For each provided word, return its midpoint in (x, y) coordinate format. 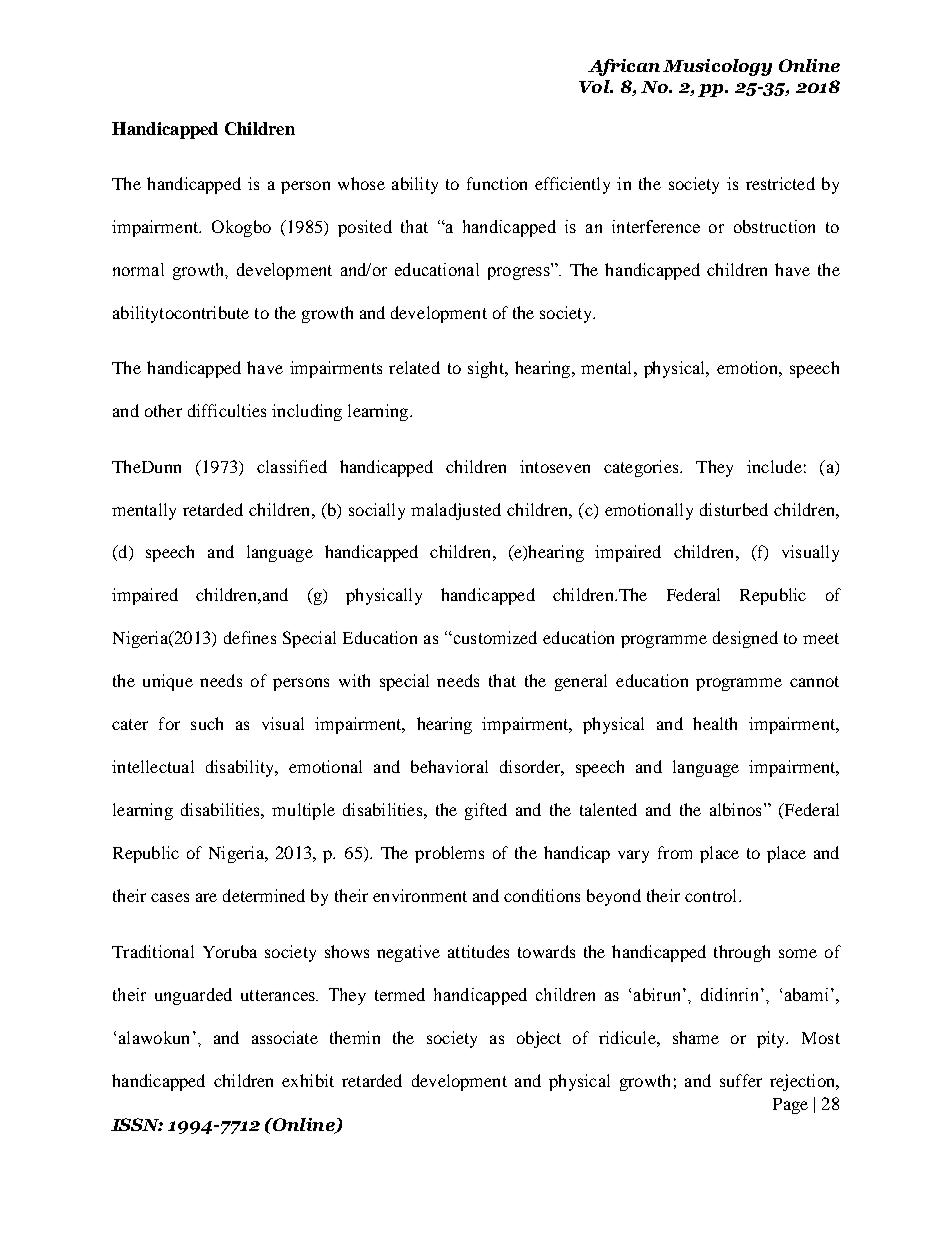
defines (250, 637)
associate (285, 1037)
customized (494, 637)
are (206, 897)
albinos (735, 809)
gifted (486, 811)
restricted (780, 183)
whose (361, 183)
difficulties (227, 410)
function (497, 183)
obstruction (774, 226)
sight (487, 369)
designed (745, 639)
